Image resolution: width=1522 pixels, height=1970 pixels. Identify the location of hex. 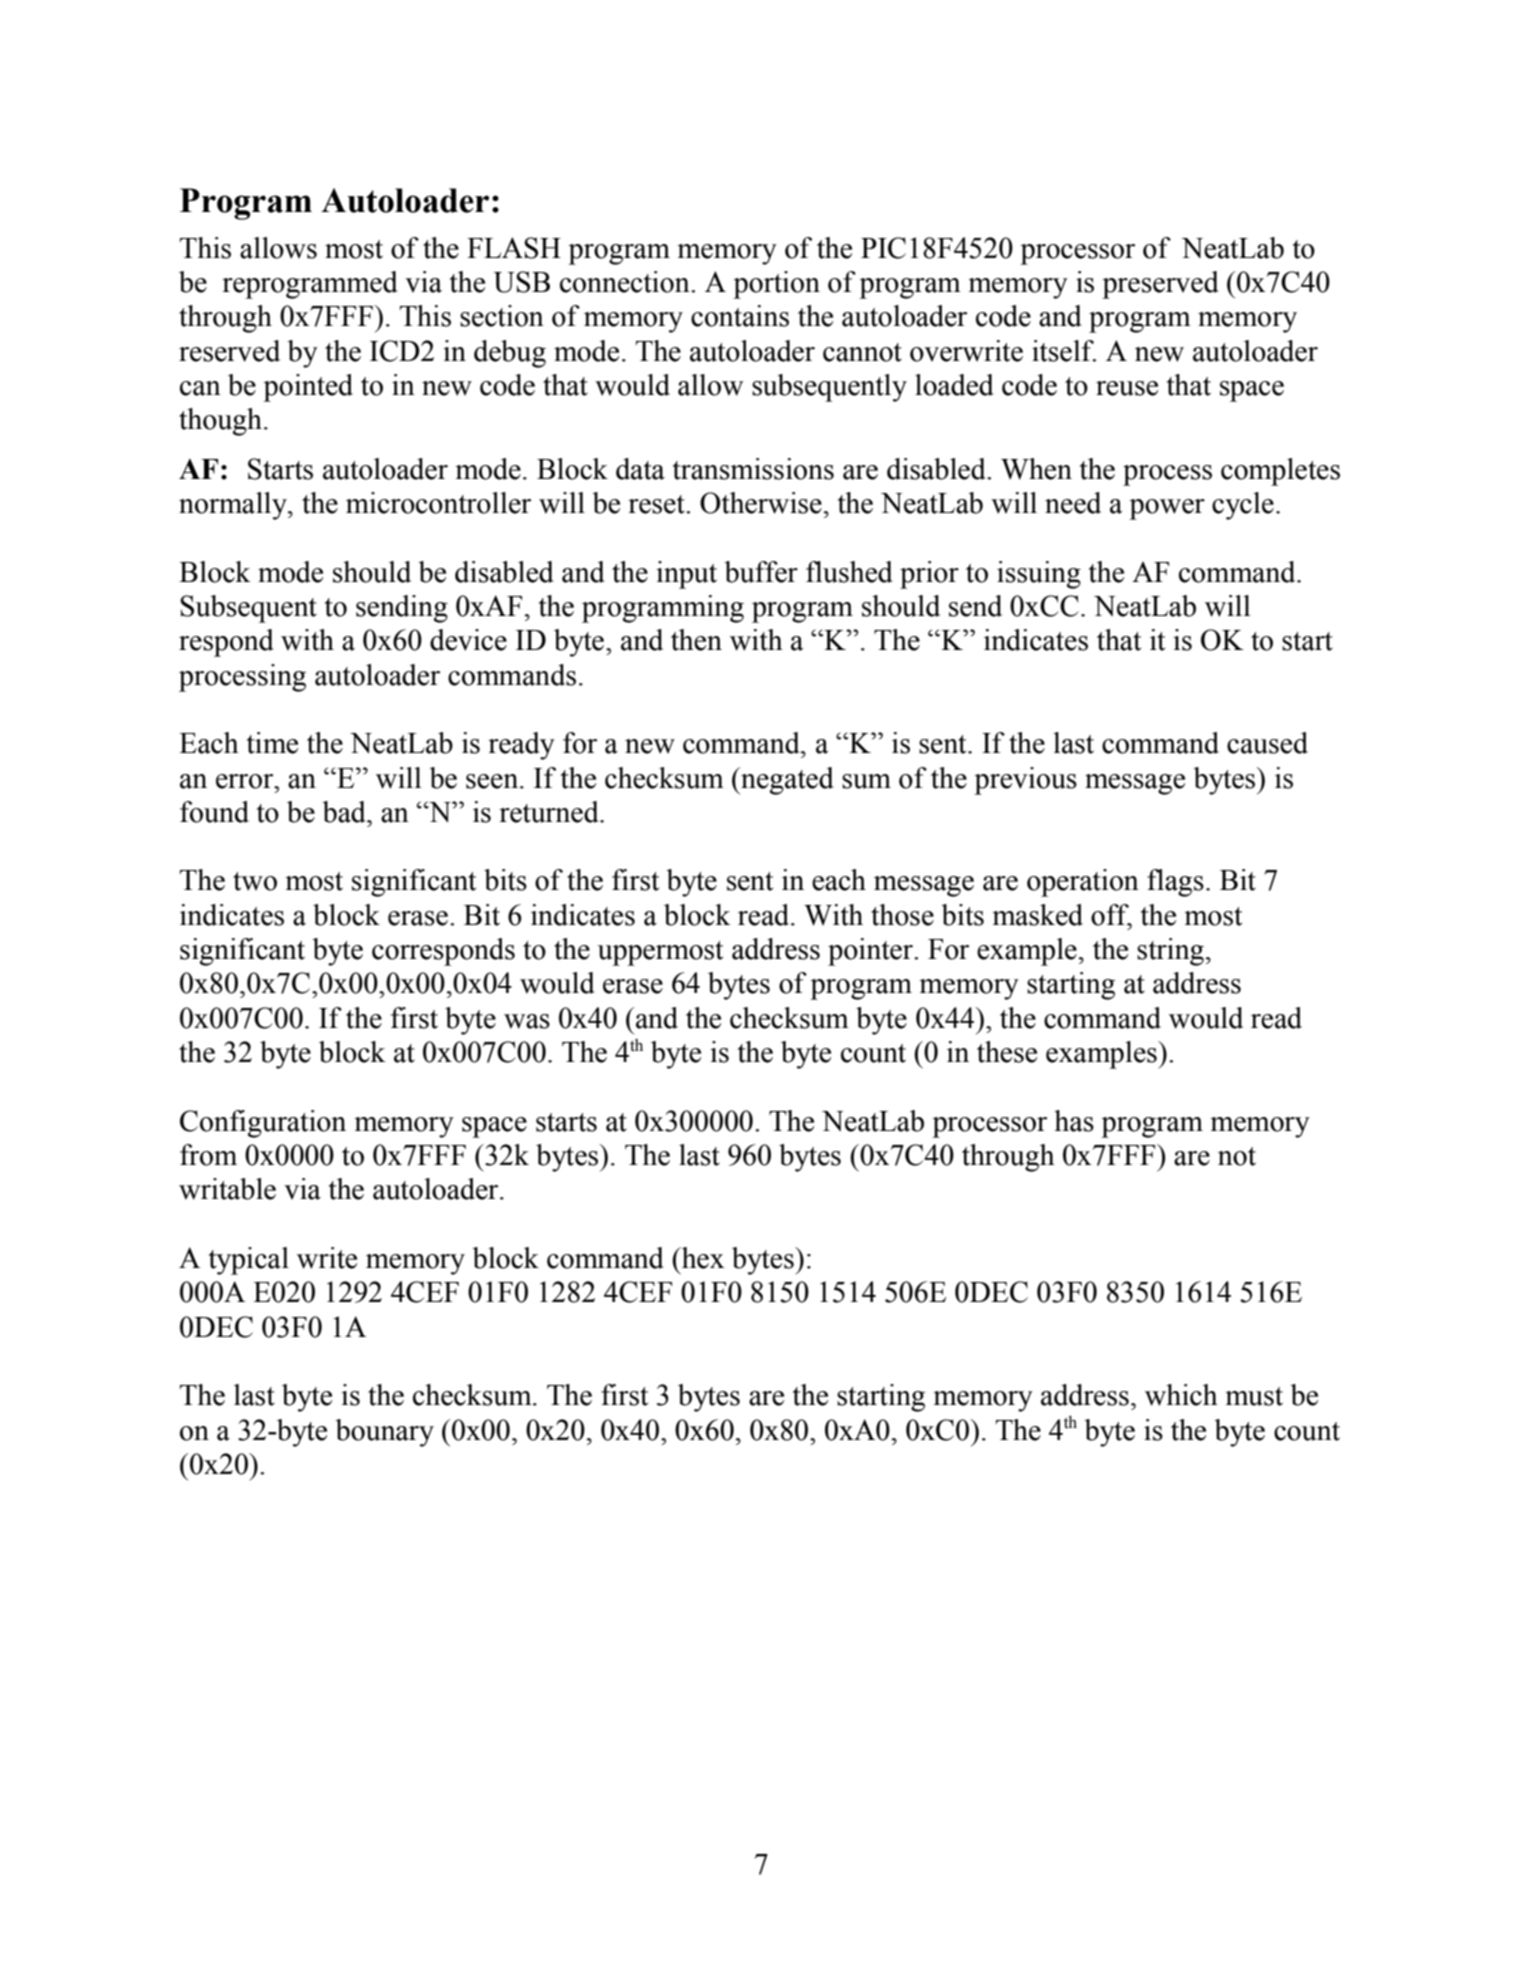
(701, 1258).
